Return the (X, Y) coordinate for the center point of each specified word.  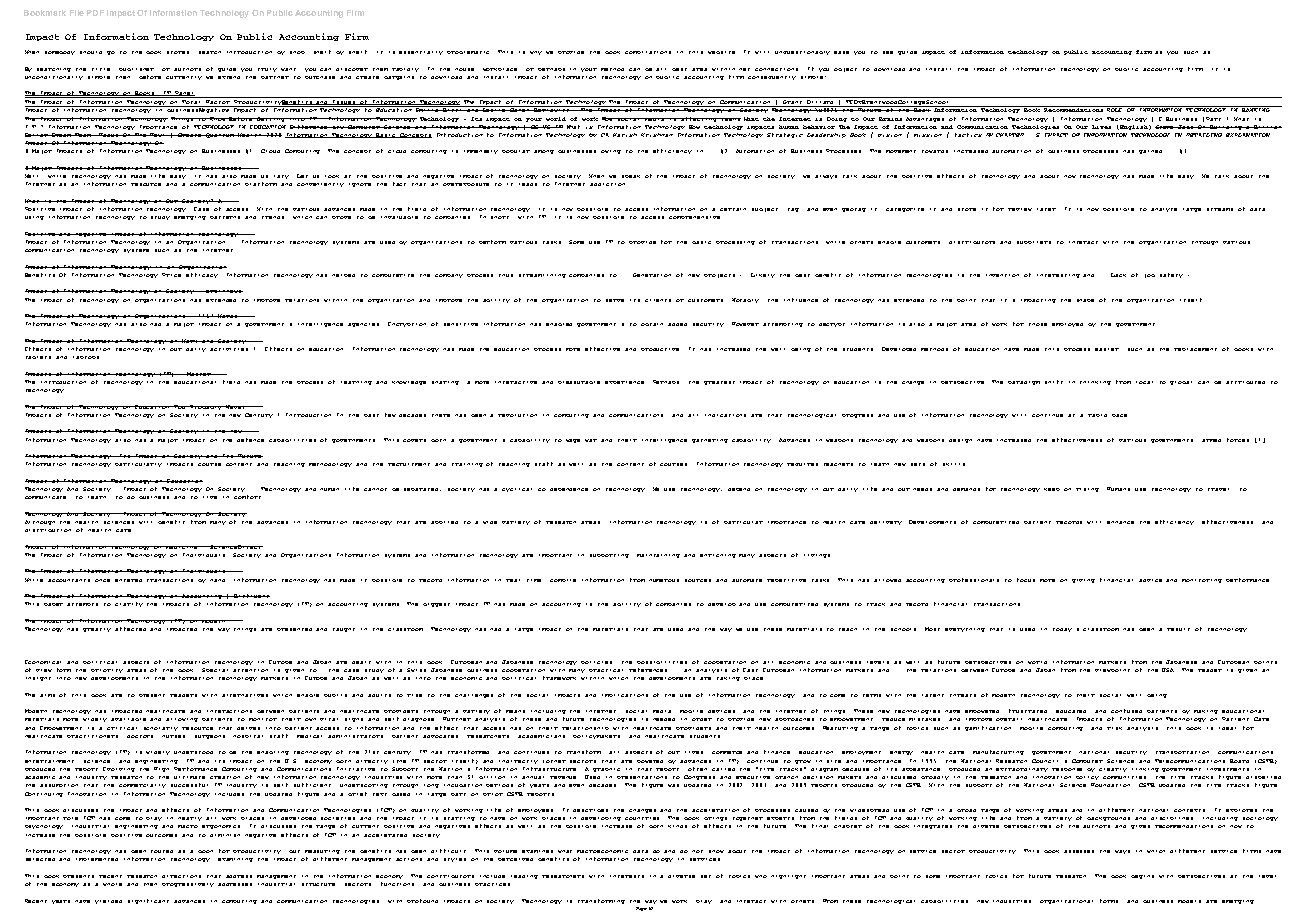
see (888, 52)
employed (1067, 325)
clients (658, 300)
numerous (664, 580)
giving (1083, 581)
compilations (648, 52)
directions (181, 876)
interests (627, 876)
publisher (136, 69)
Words (228, 316)
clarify (129, 604)
